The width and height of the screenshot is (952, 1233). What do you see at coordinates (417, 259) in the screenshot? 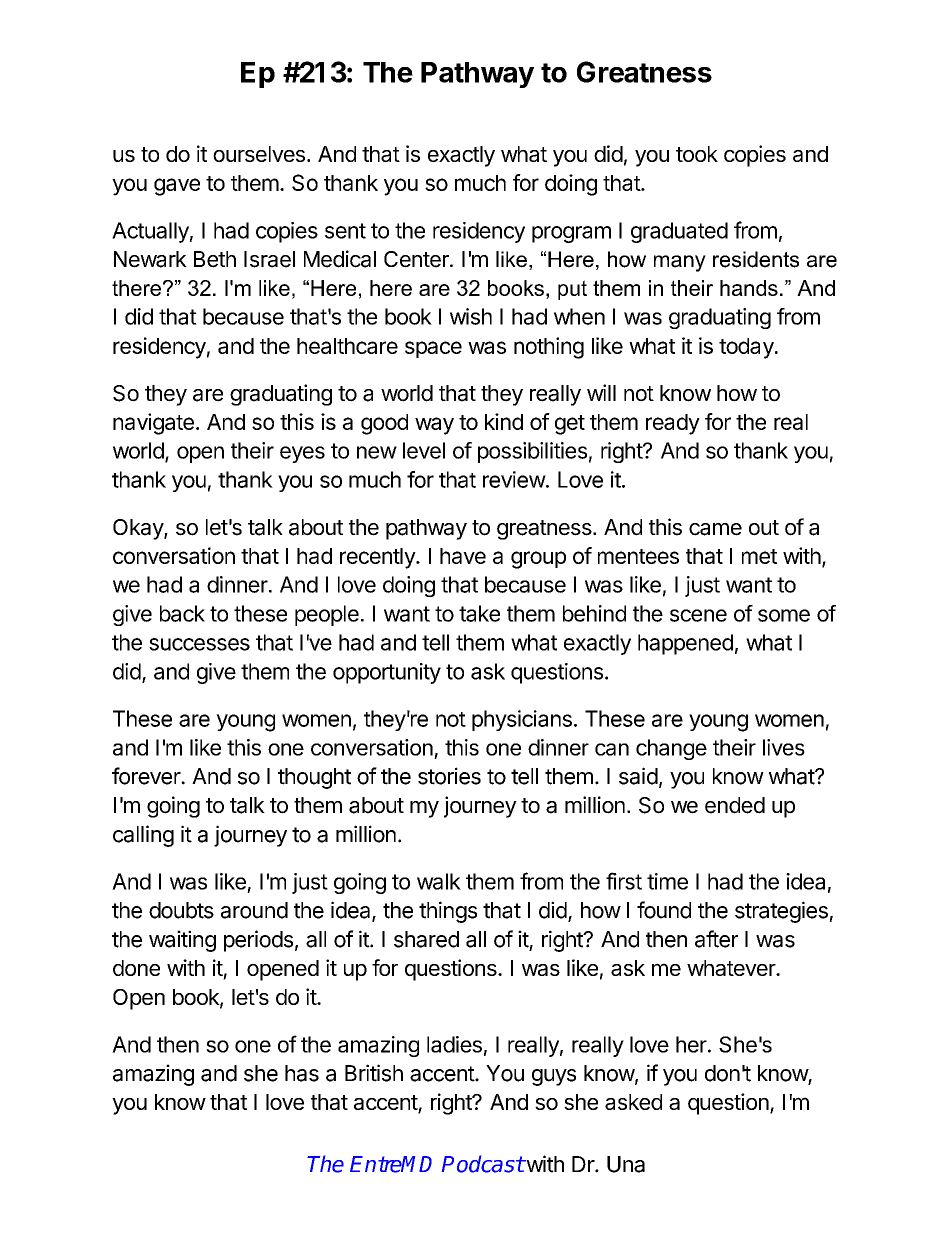
I see `Center` at bounding box center [417, 259].
